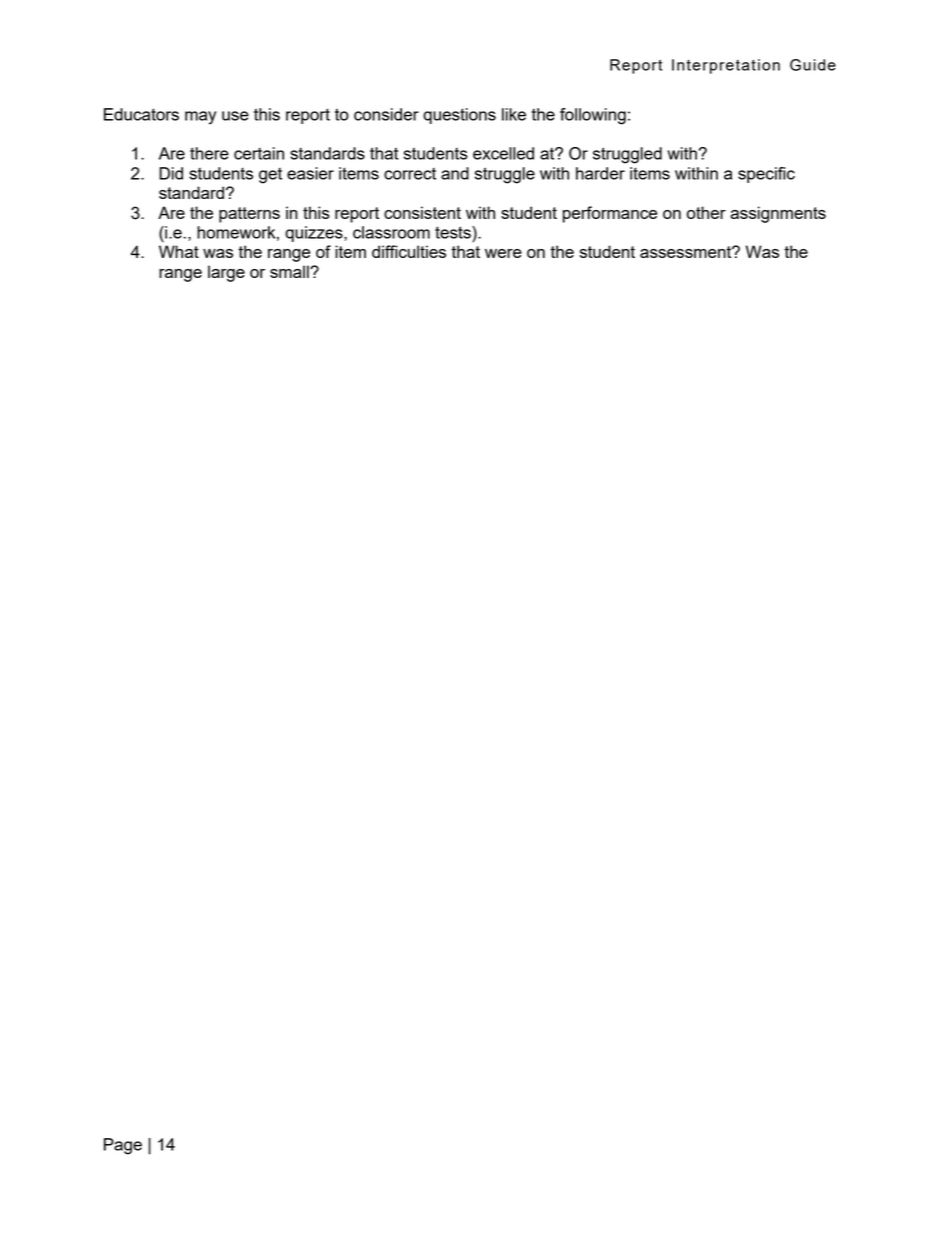  What do you see at coordinates (459, 116) in the screenshot?
I see `questions` at bounding box center [459, 116].
